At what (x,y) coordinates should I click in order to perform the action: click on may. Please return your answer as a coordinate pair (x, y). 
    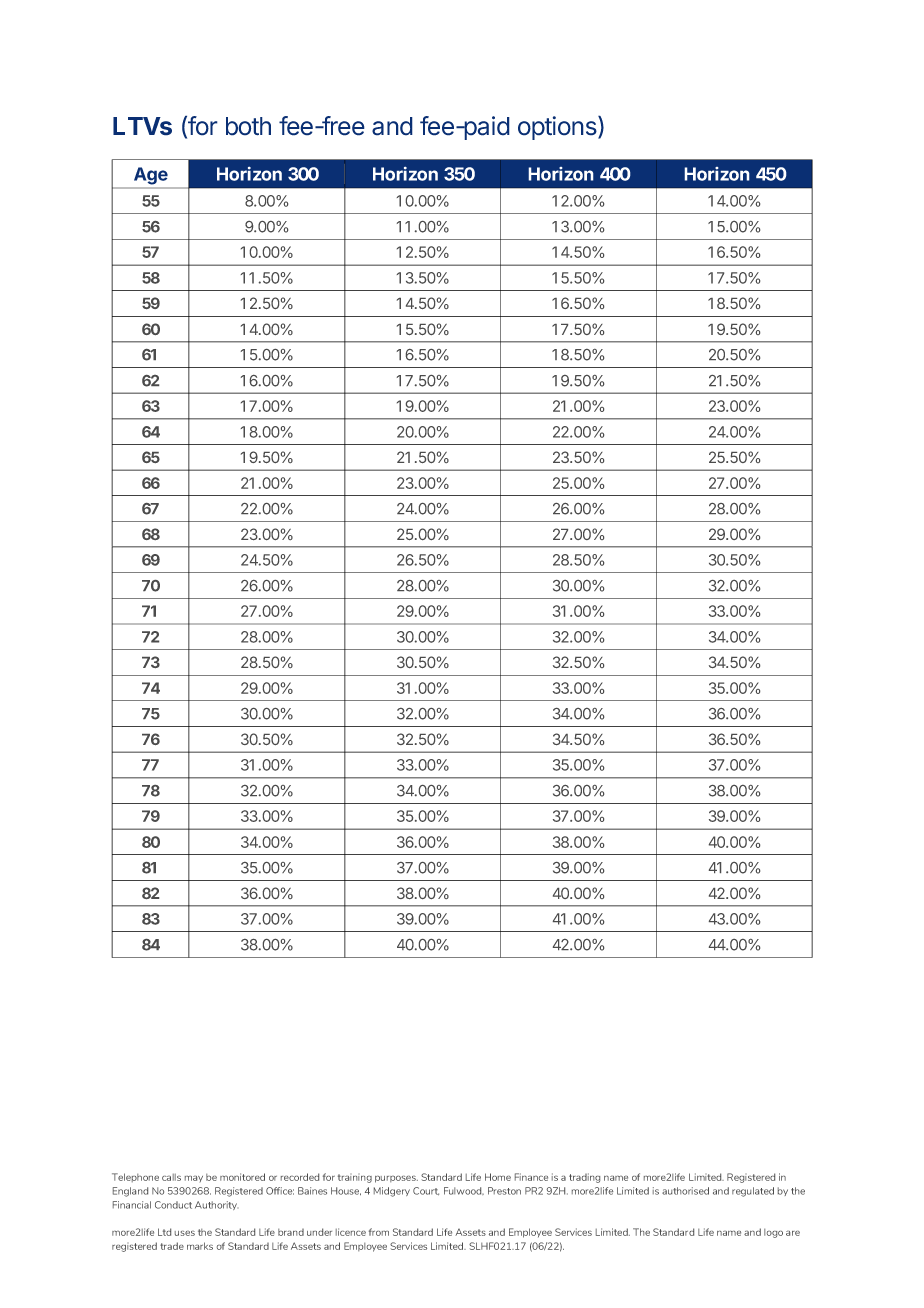
    Looking at the image, I should click on (194, 1179).
